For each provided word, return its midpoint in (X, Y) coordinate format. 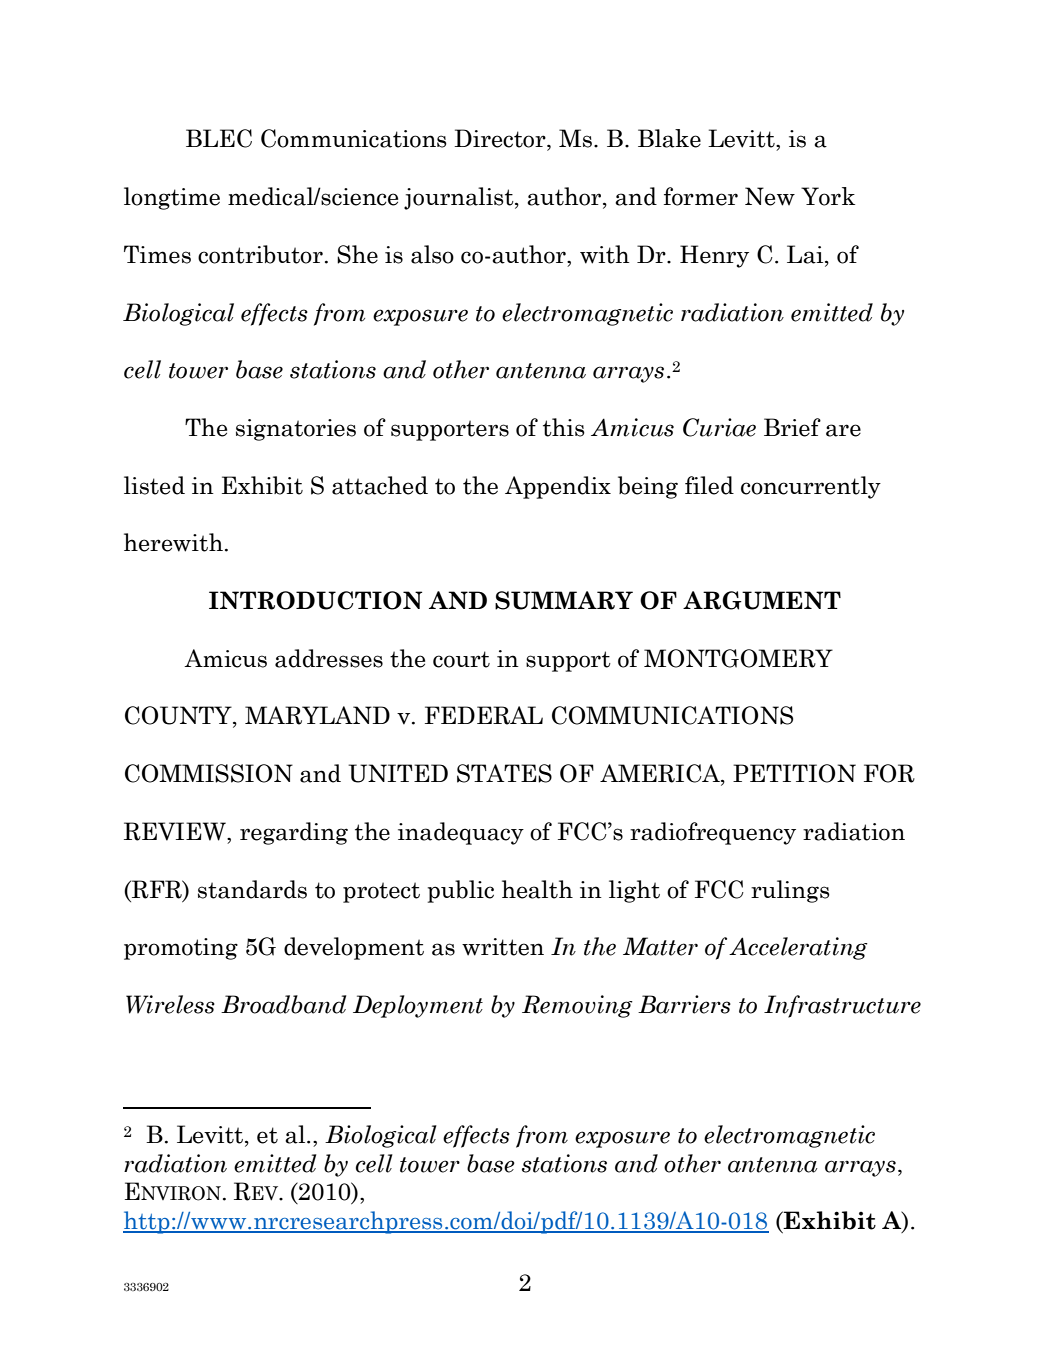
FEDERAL (484, 715)
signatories (296, 430)
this (564, 427)
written (503, 947)
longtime (172, 198)
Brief (792, 427)
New (770, 196)
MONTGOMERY (738, 658)
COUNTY (179, 716)
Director (501, 138)
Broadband (283, 1004)
